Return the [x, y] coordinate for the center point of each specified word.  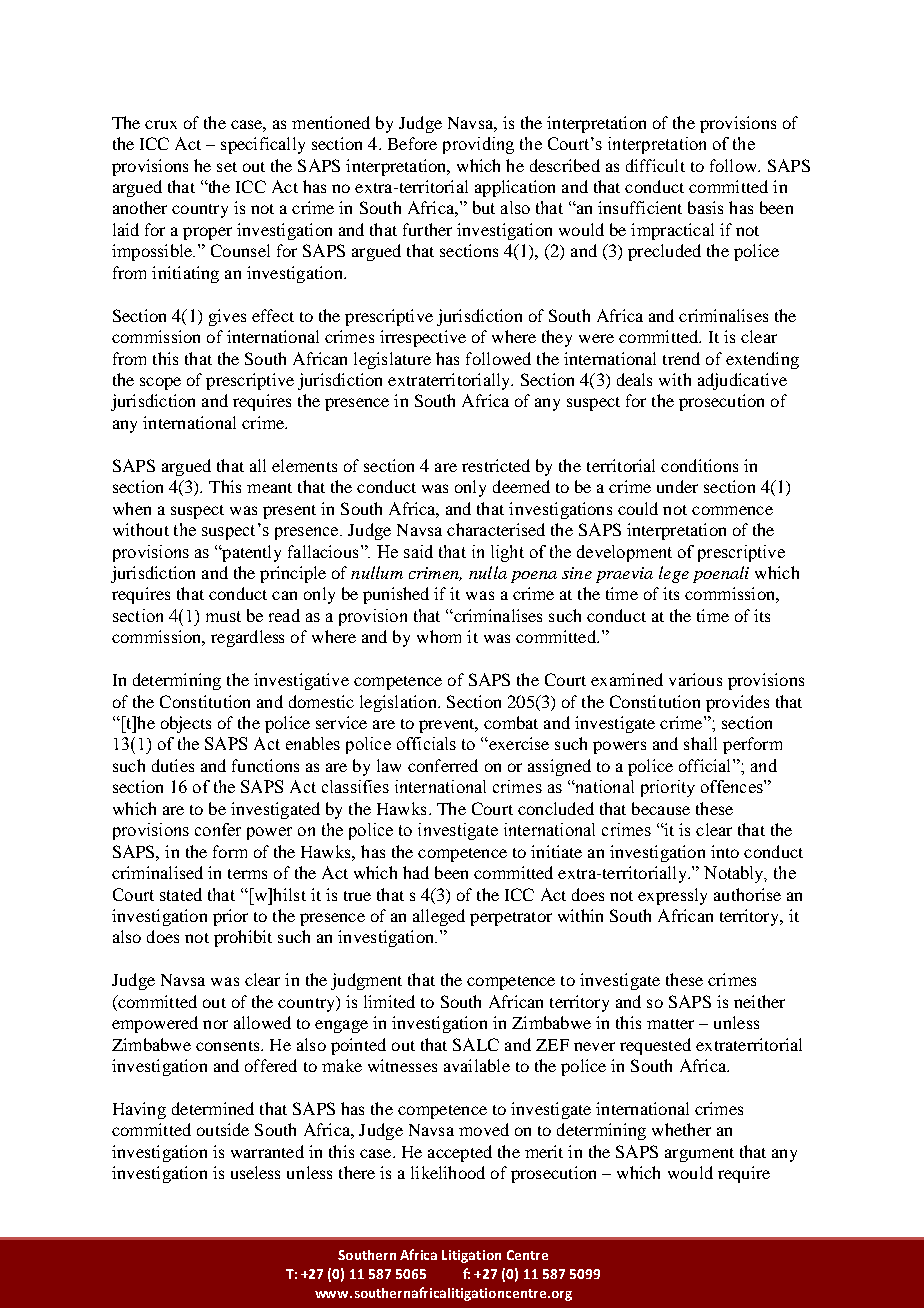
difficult [655, 165]
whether [681, 1129]
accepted [460, 1153]
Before [412, 143]
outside [223, 1129]
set [227, 167]
